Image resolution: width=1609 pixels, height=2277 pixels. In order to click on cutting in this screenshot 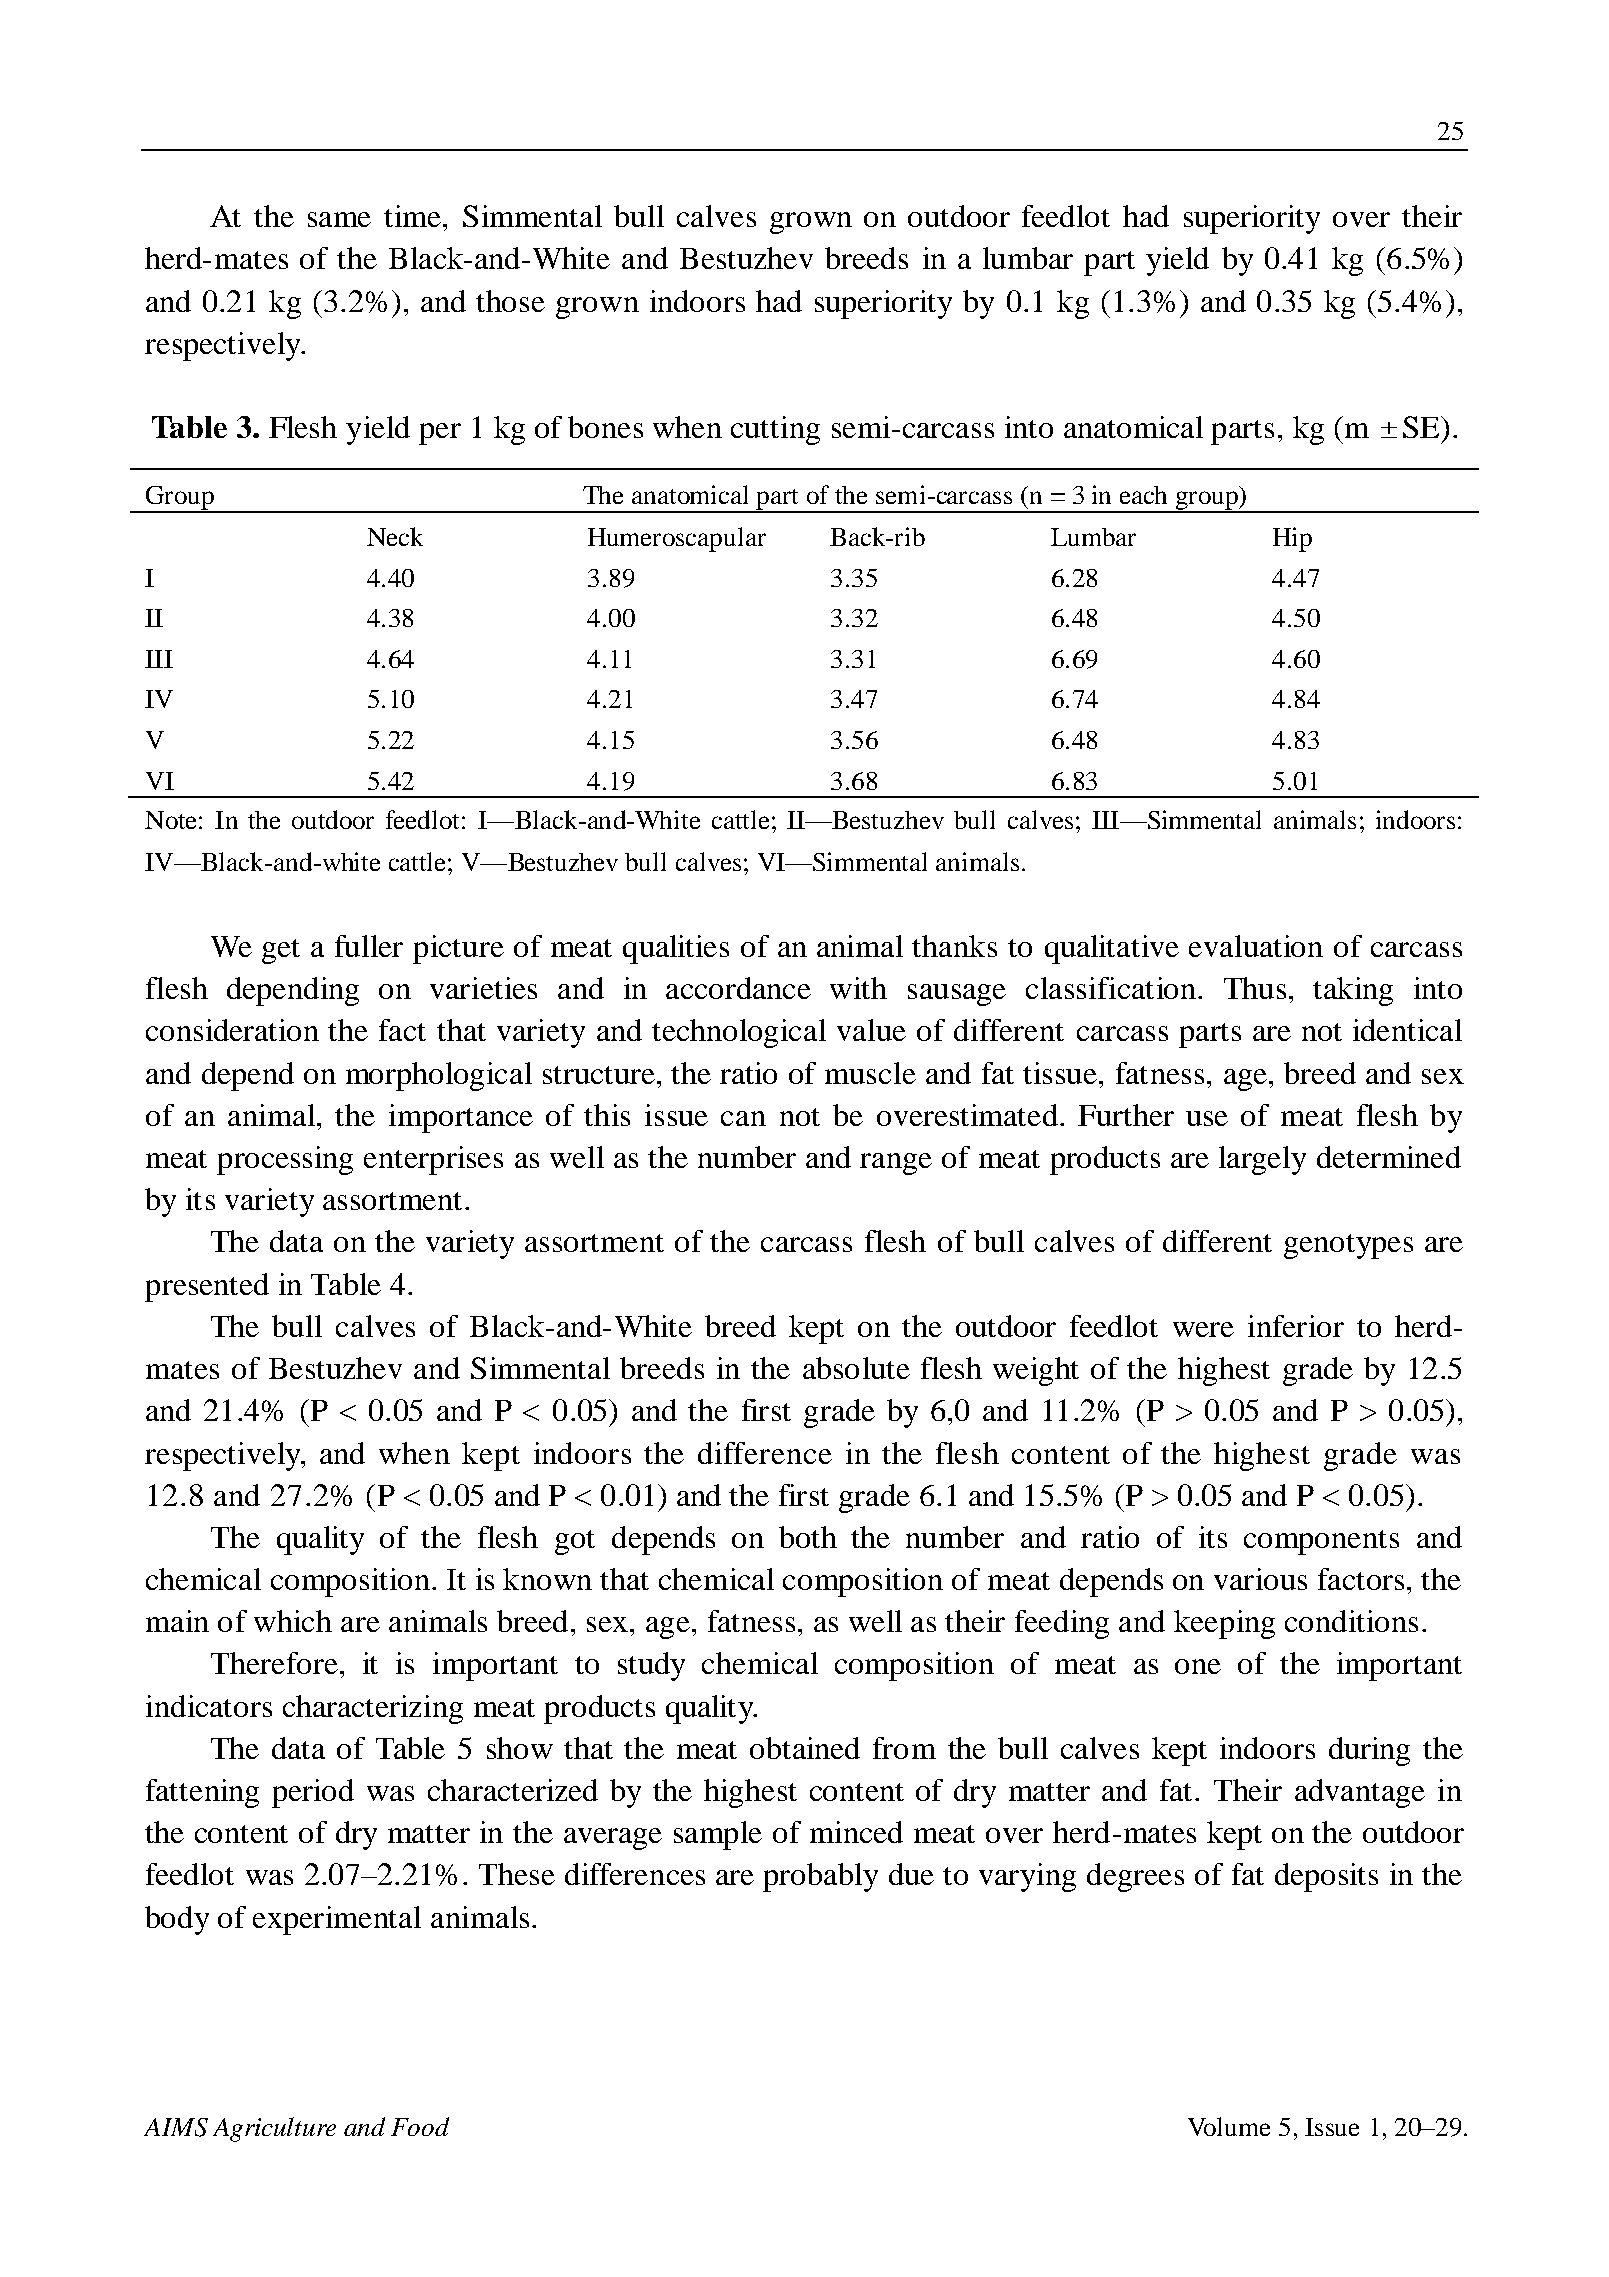, I will do `click(775, 430)`.
